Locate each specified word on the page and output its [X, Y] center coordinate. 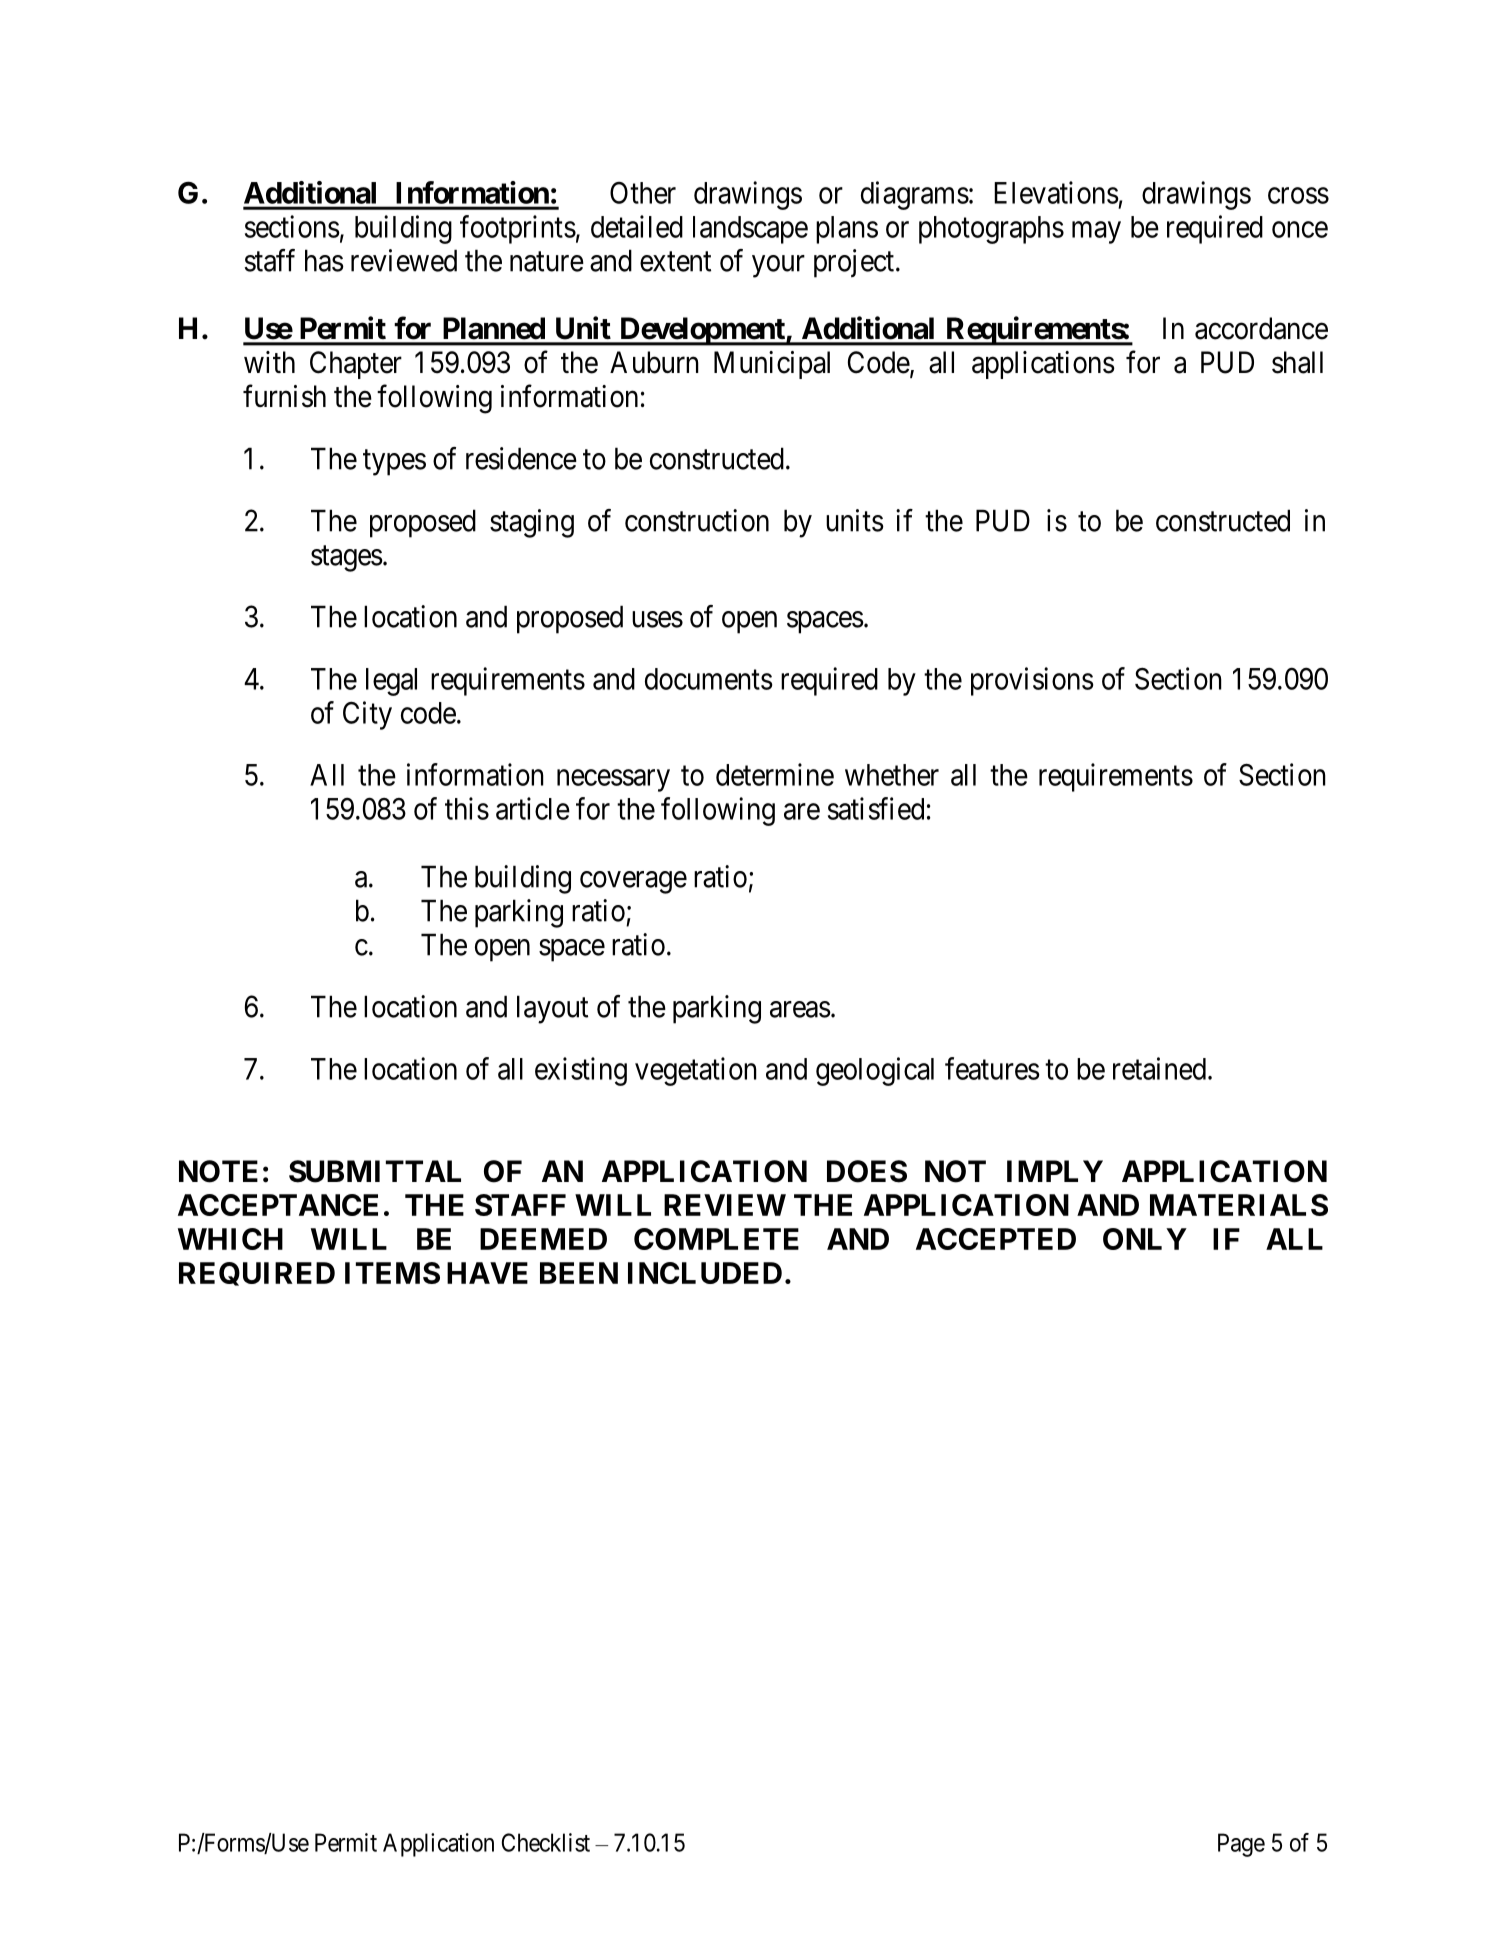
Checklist [546, 1842]
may [1096, 232]
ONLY [1145, 1239]
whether [892, 775]
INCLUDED [705, 1273]
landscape [750, 230]
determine [775, 774]
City [367, 715]
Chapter [356, 365]
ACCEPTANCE [278, 1205]
